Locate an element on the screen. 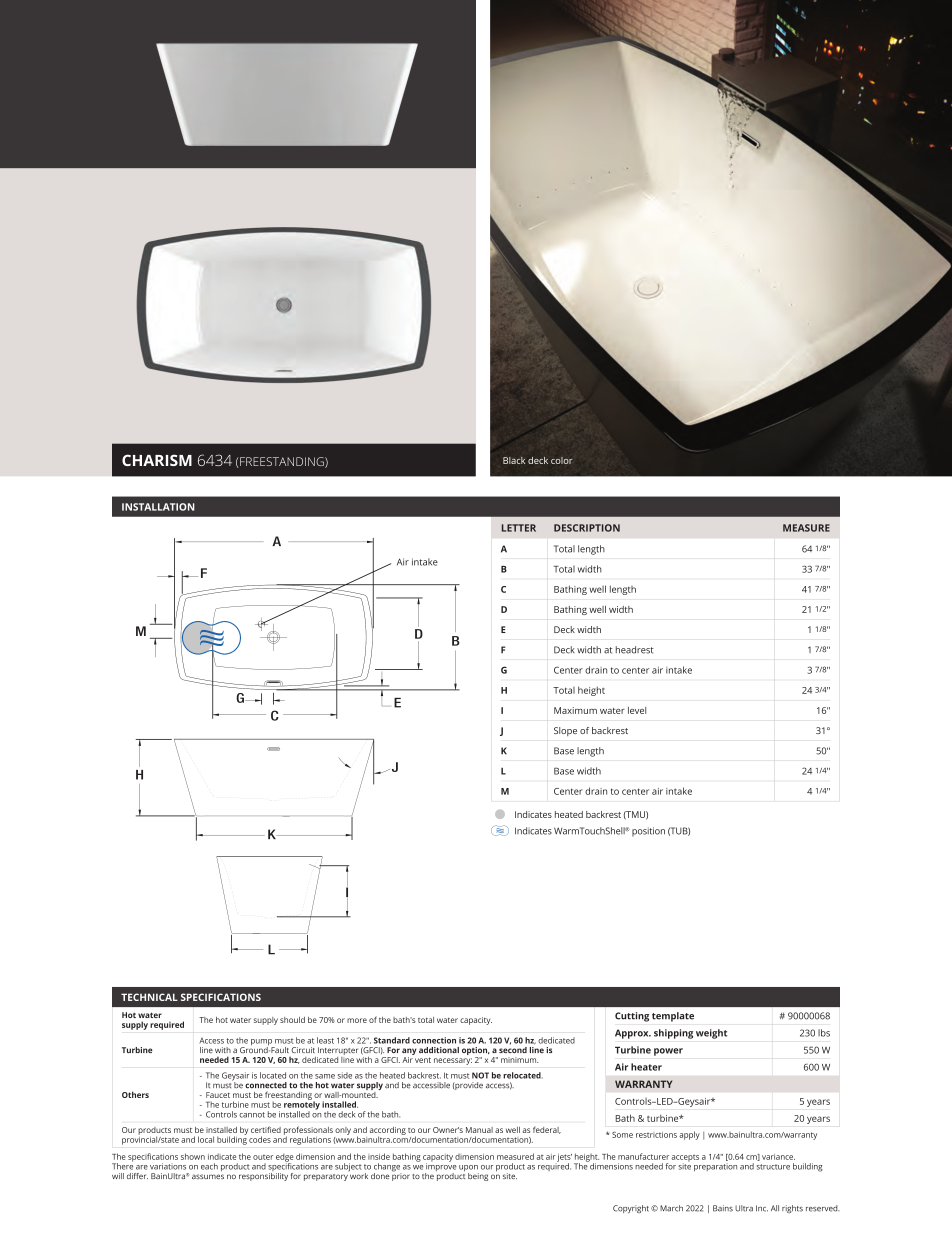 This screenshot has width=952, height=1233. assumes is located at coordinates (208, 1176).
